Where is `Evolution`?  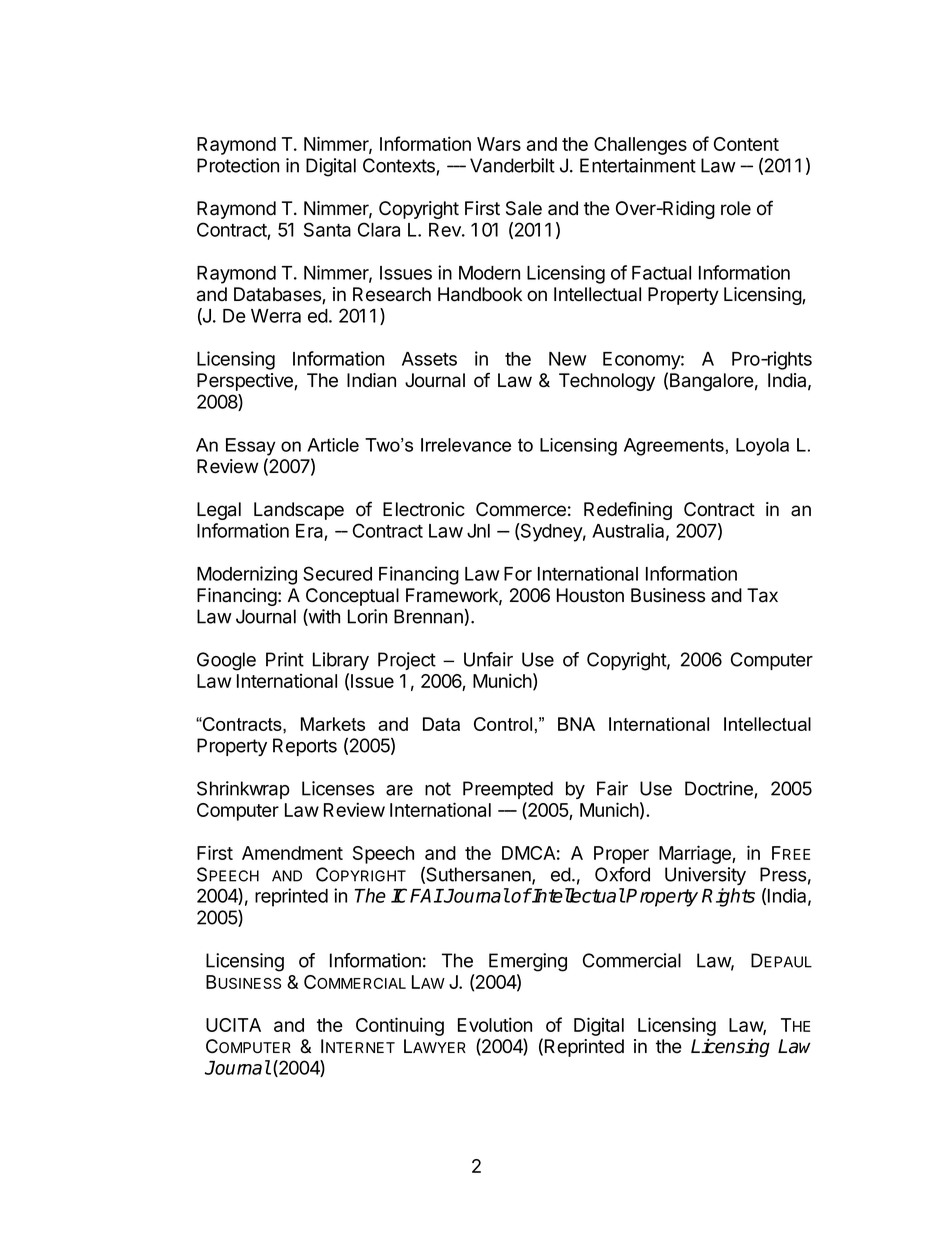 Evolution is located at coordinates (495, 1024).
